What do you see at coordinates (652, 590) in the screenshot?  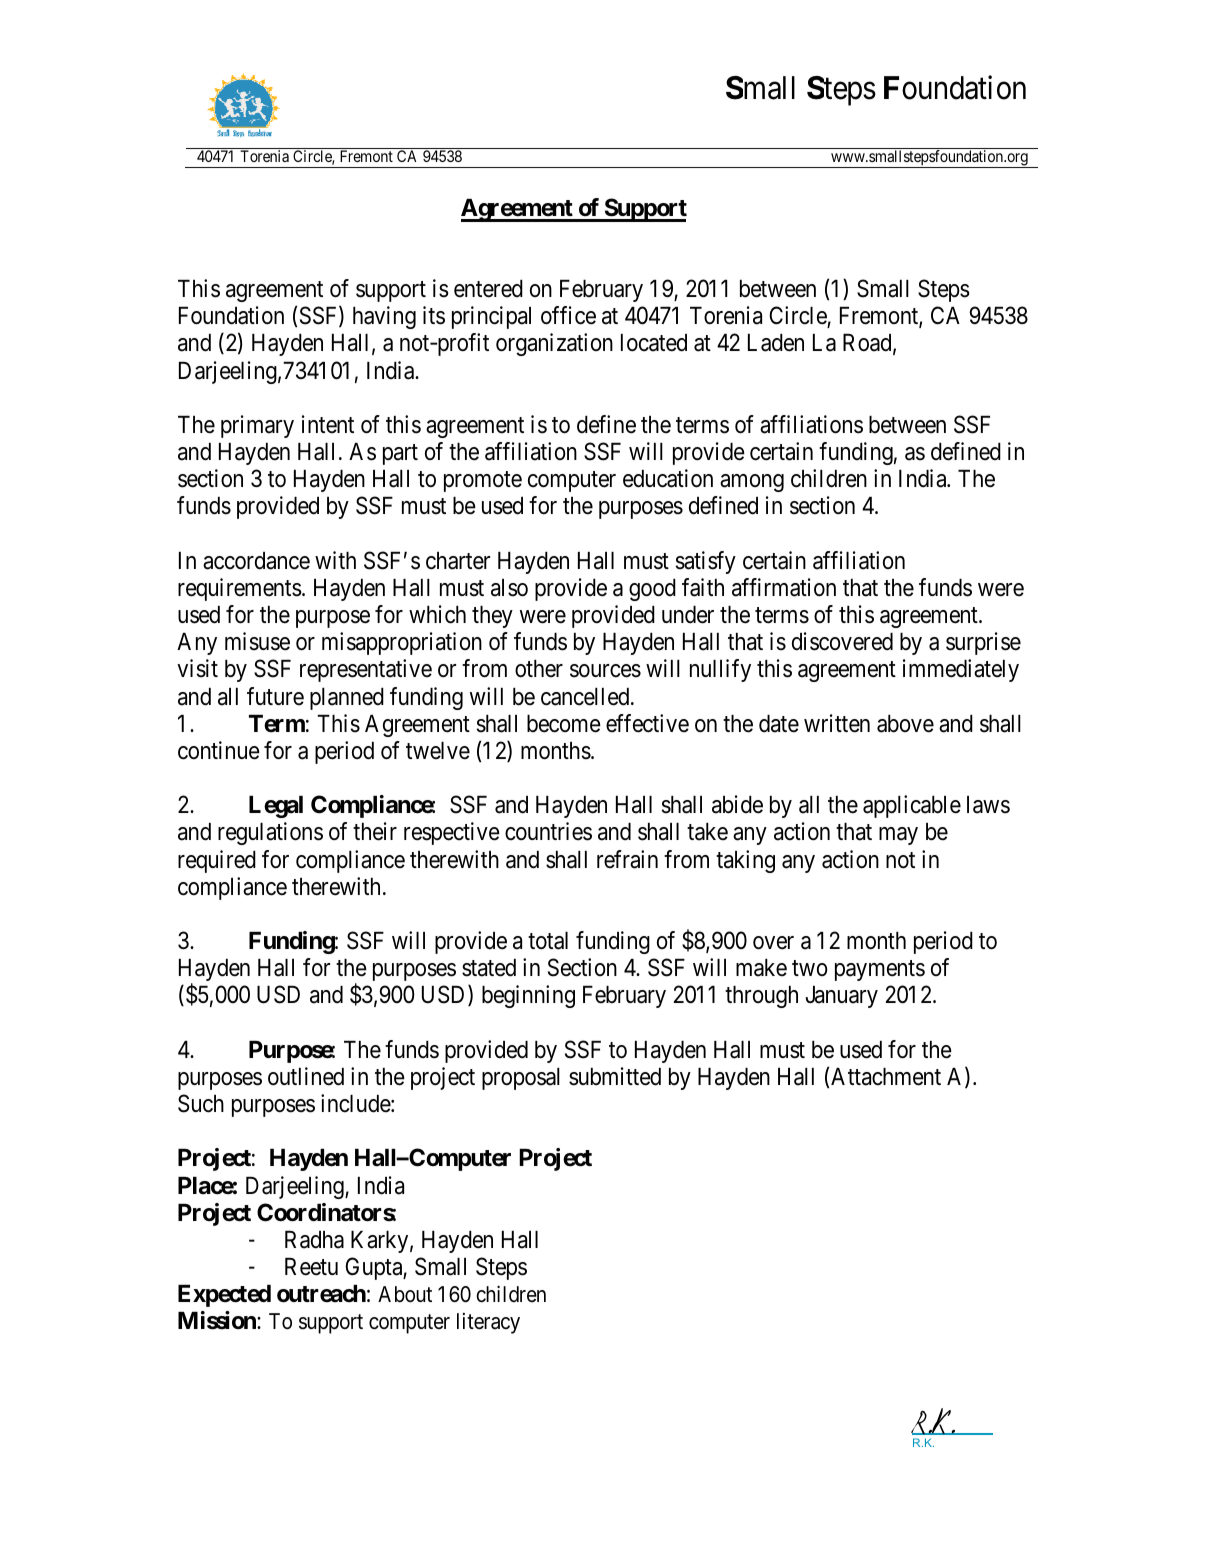 I see `good` at bounding box center [652, 590].
